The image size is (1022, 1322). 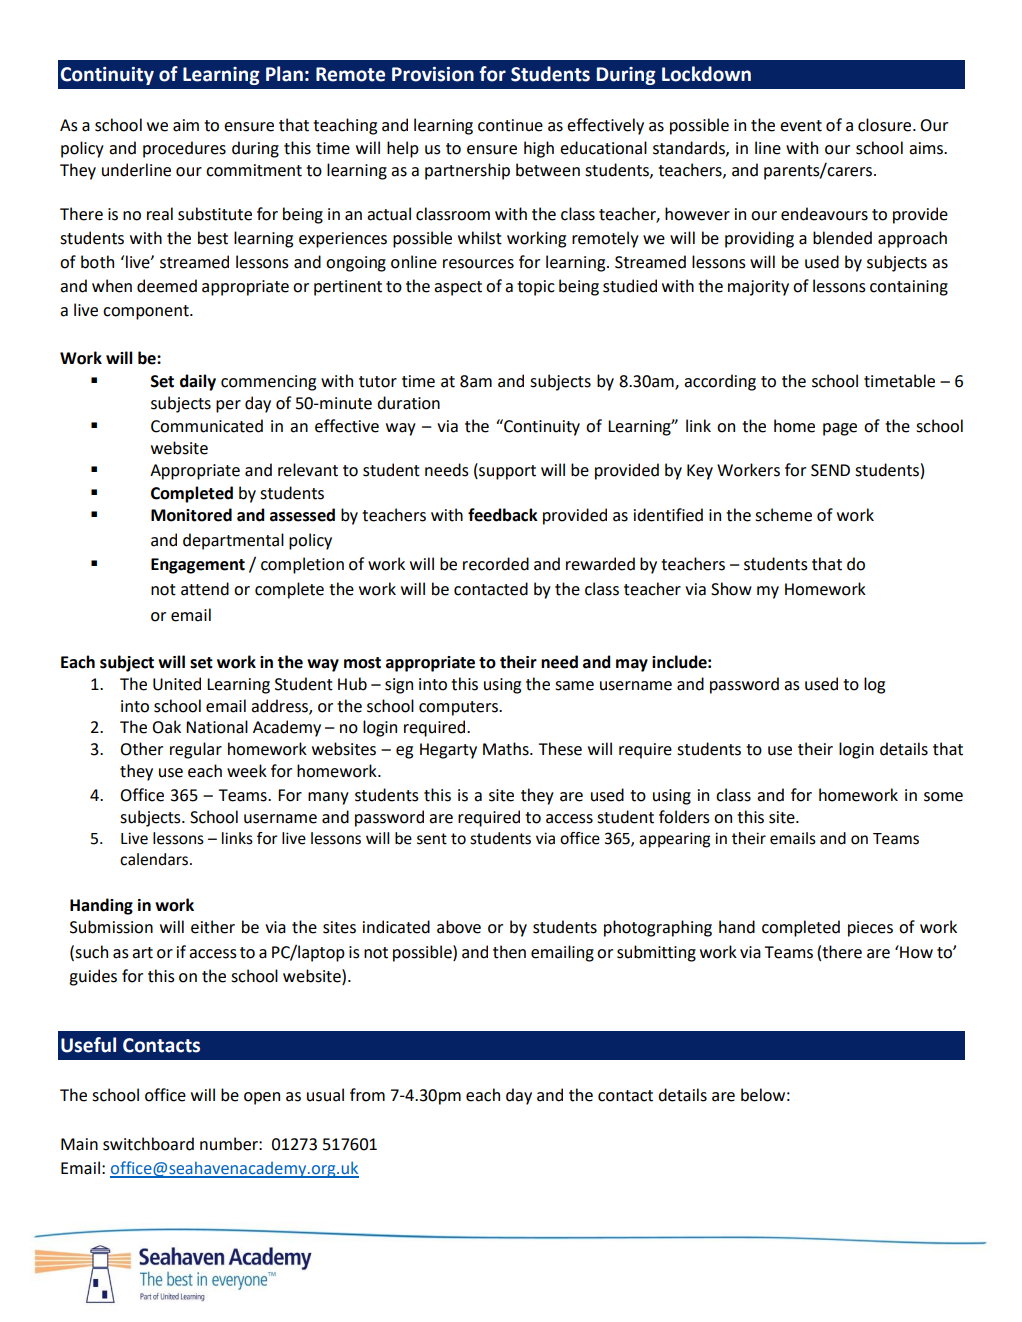 I want to click on Show, so click(x=731, y=589).
